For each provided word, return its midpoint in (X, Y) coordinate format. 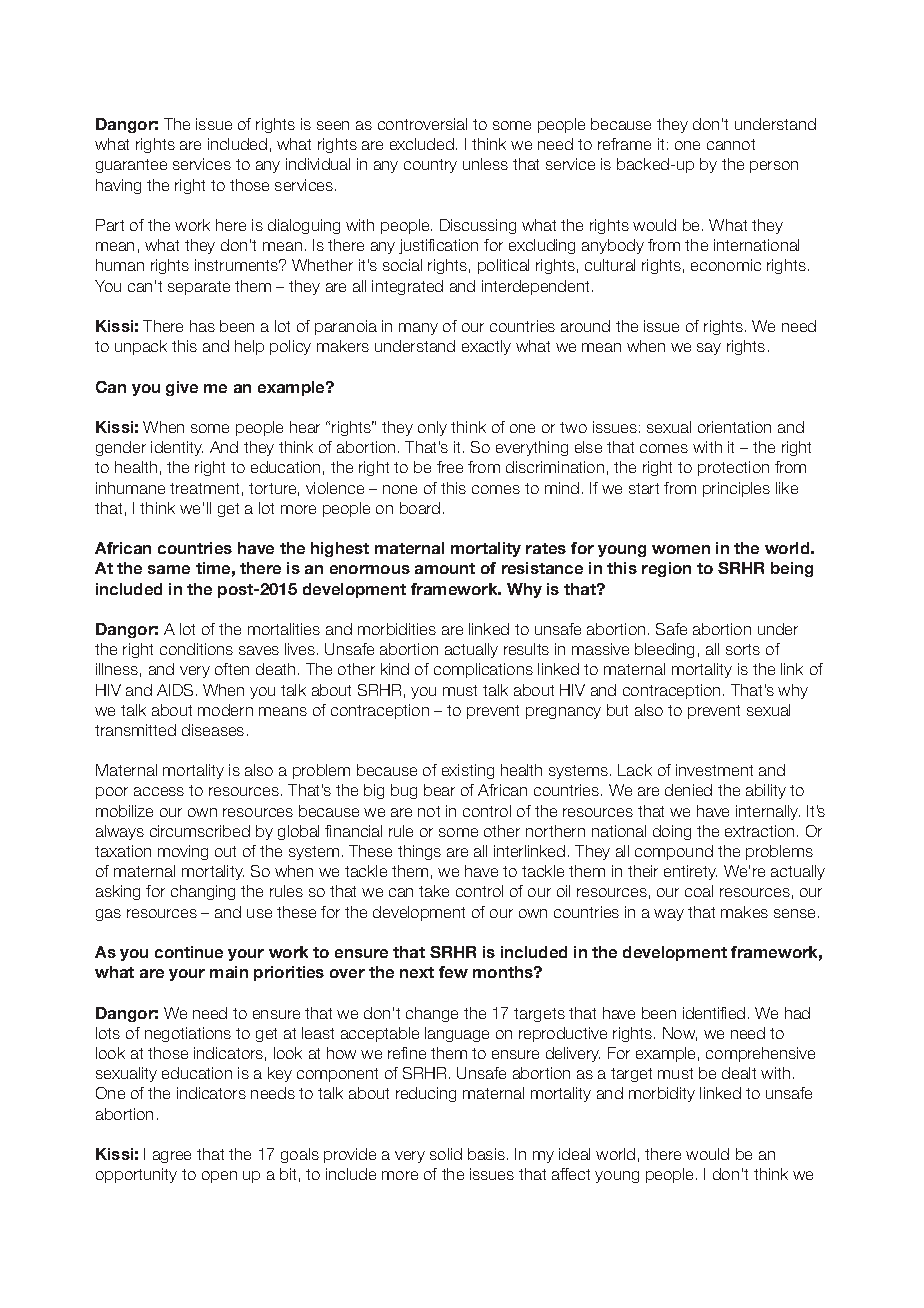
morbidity (662, 1094)
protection (733, 468)
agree (172, 1157)
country (430, 166)
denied (688, 790)
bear (439, 790)
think (157, 508)
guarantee (131, 166)
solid (446, 1154)
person (774, 167)
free (450, 467)
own (202, 812)
